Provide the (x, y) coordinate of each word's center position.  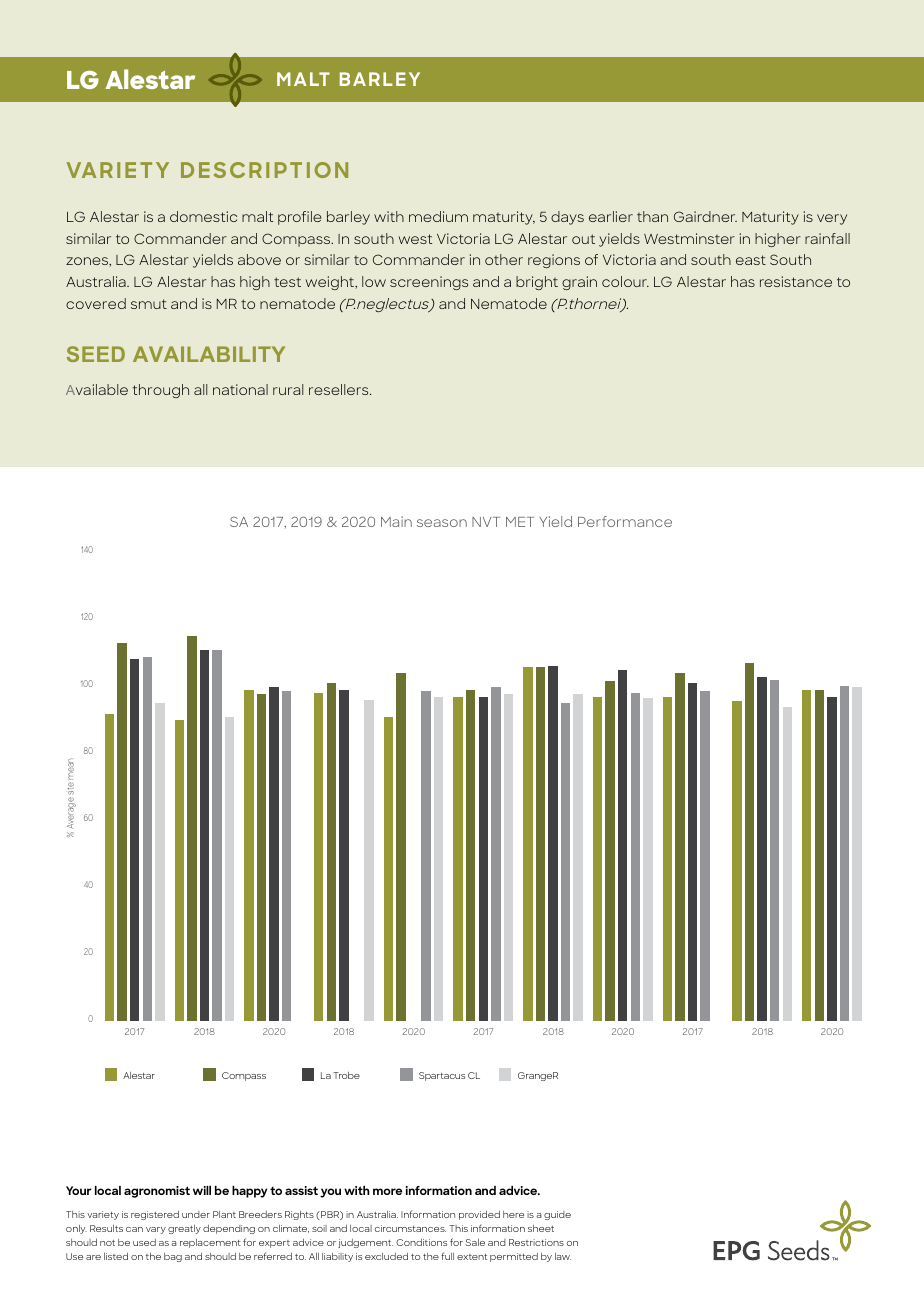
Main (396, 521)
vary (156, 1230)
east (751, 260)
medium (438, 216)
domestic (203, 216)
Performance (625, 521)
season (442, 523)
